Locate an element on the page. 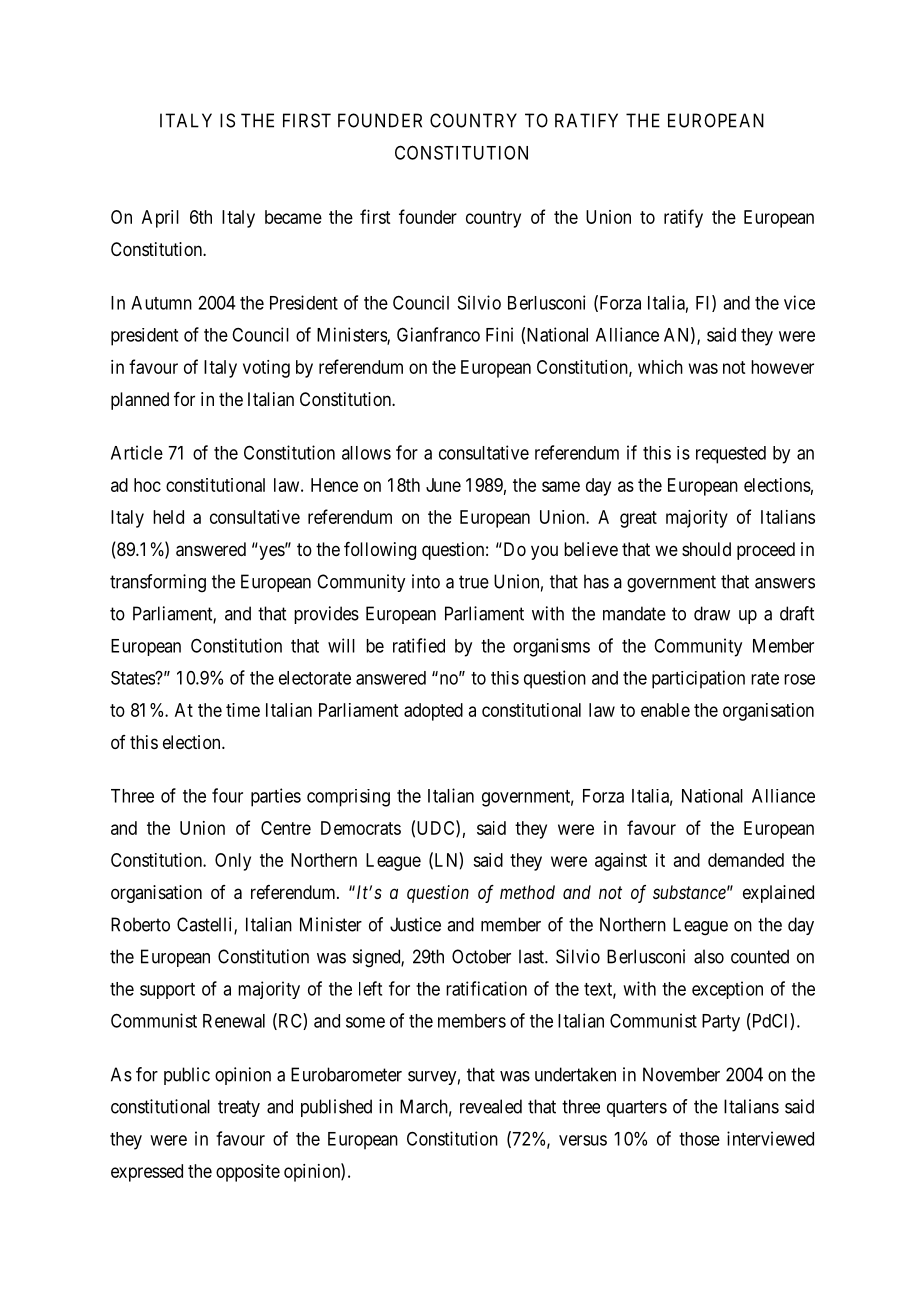 This document has width=924, height=1308. vice is located at coordinates (799, 302).
